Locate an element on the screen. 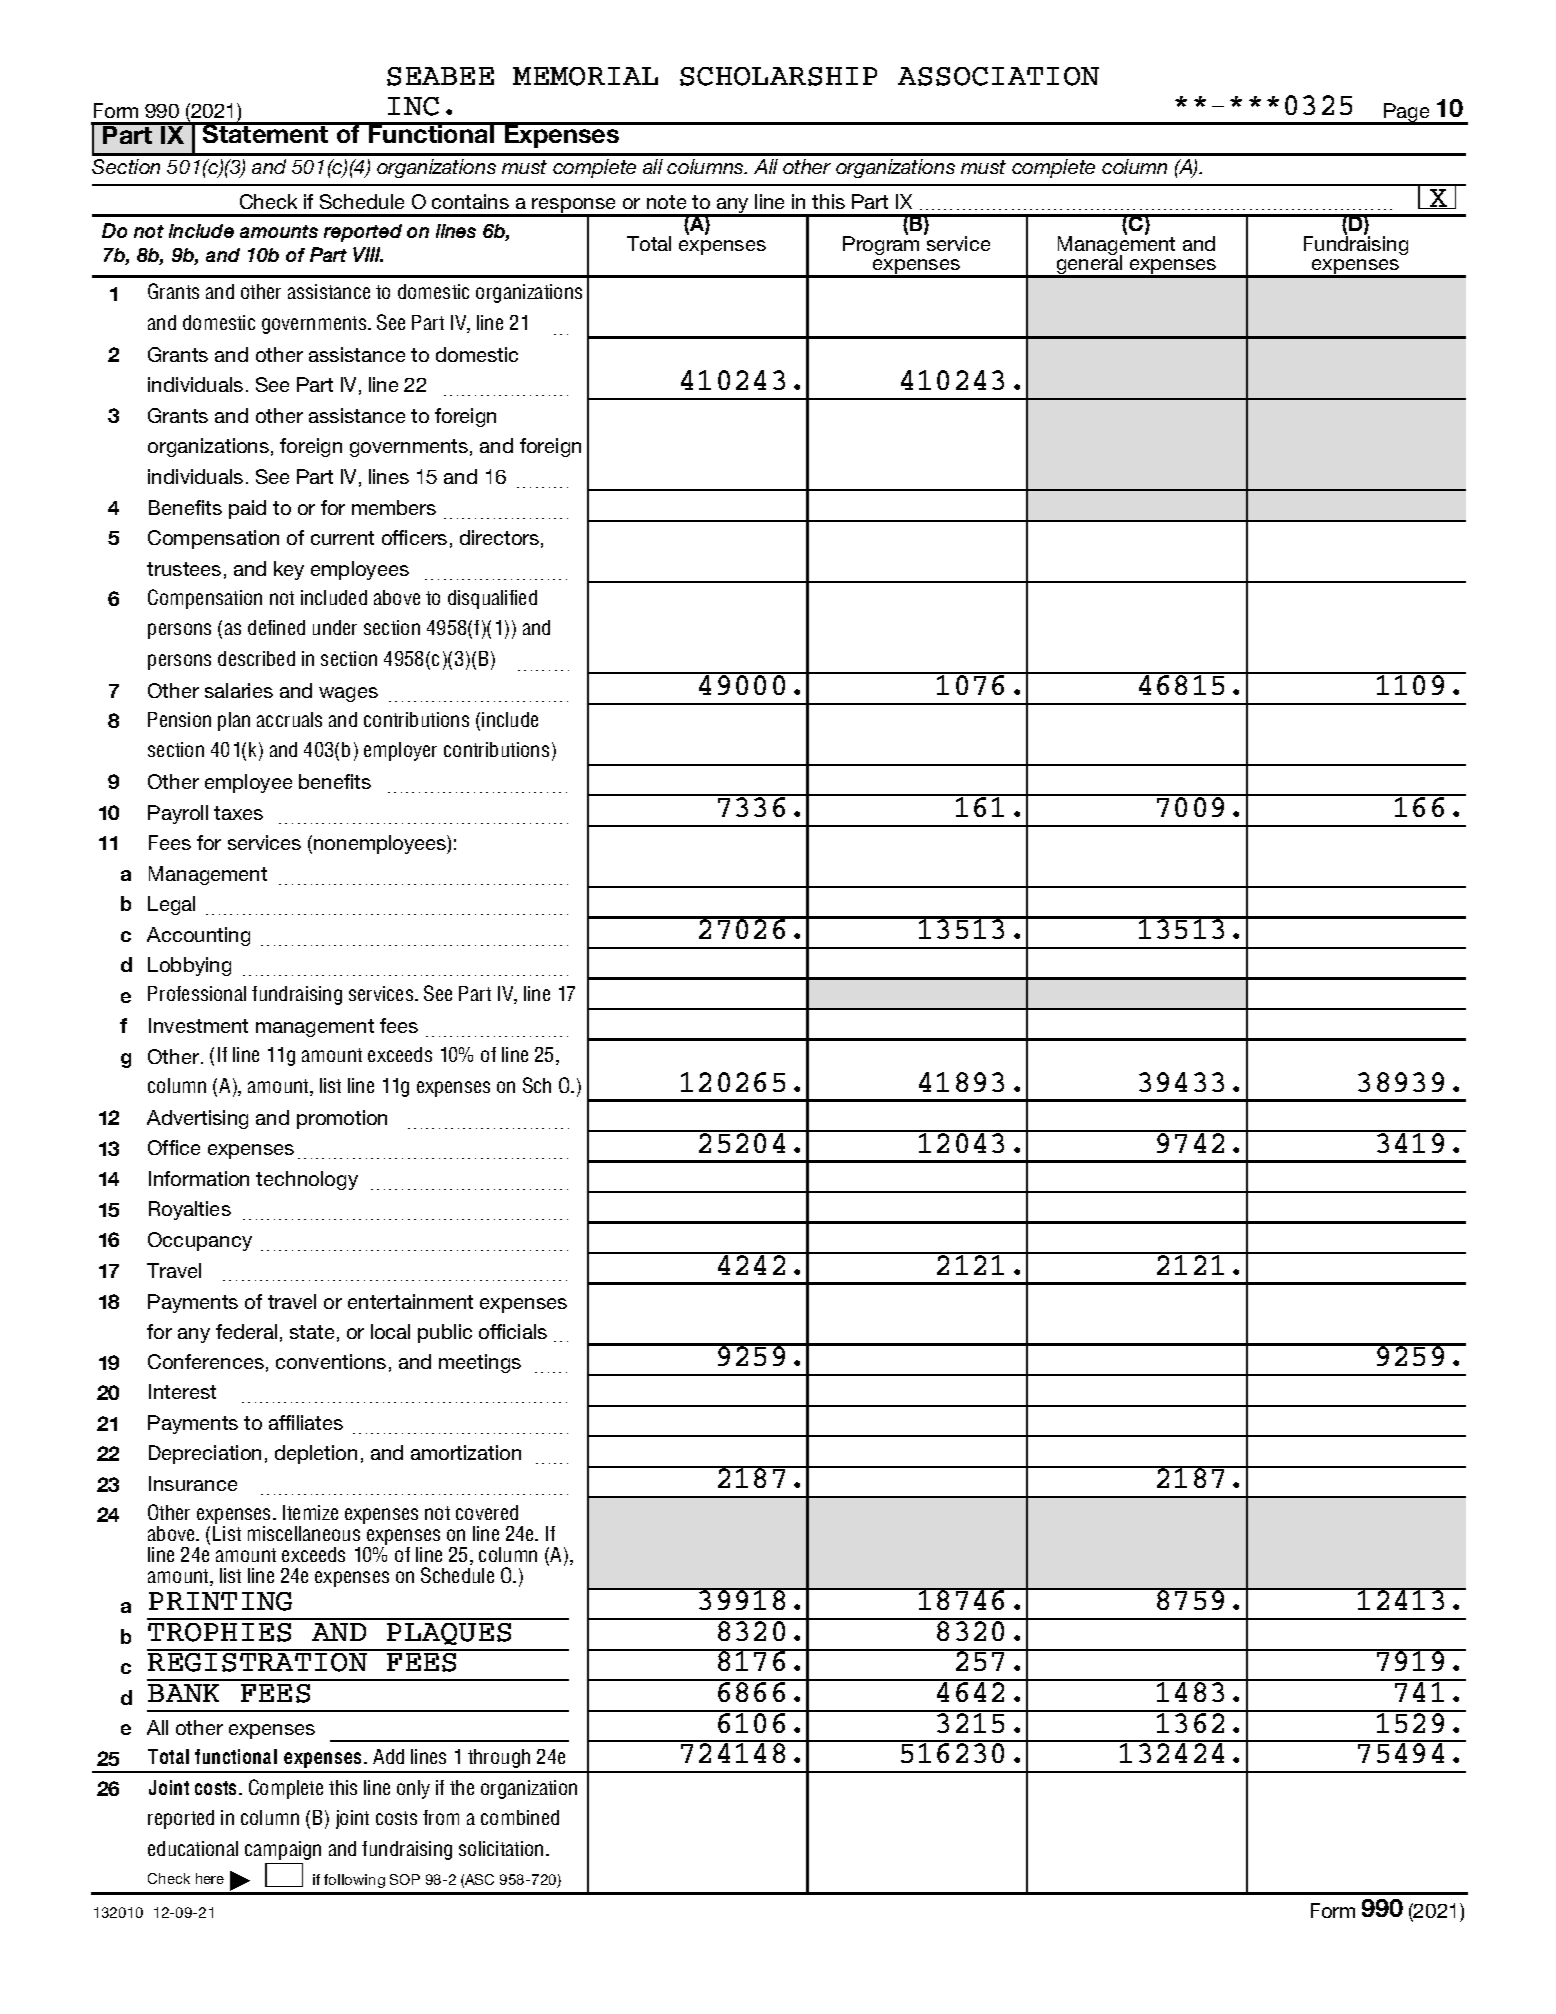 This screenshot has width=1556, height=2014. SCHOLARSHIP is located at coordinates (778, 76).
